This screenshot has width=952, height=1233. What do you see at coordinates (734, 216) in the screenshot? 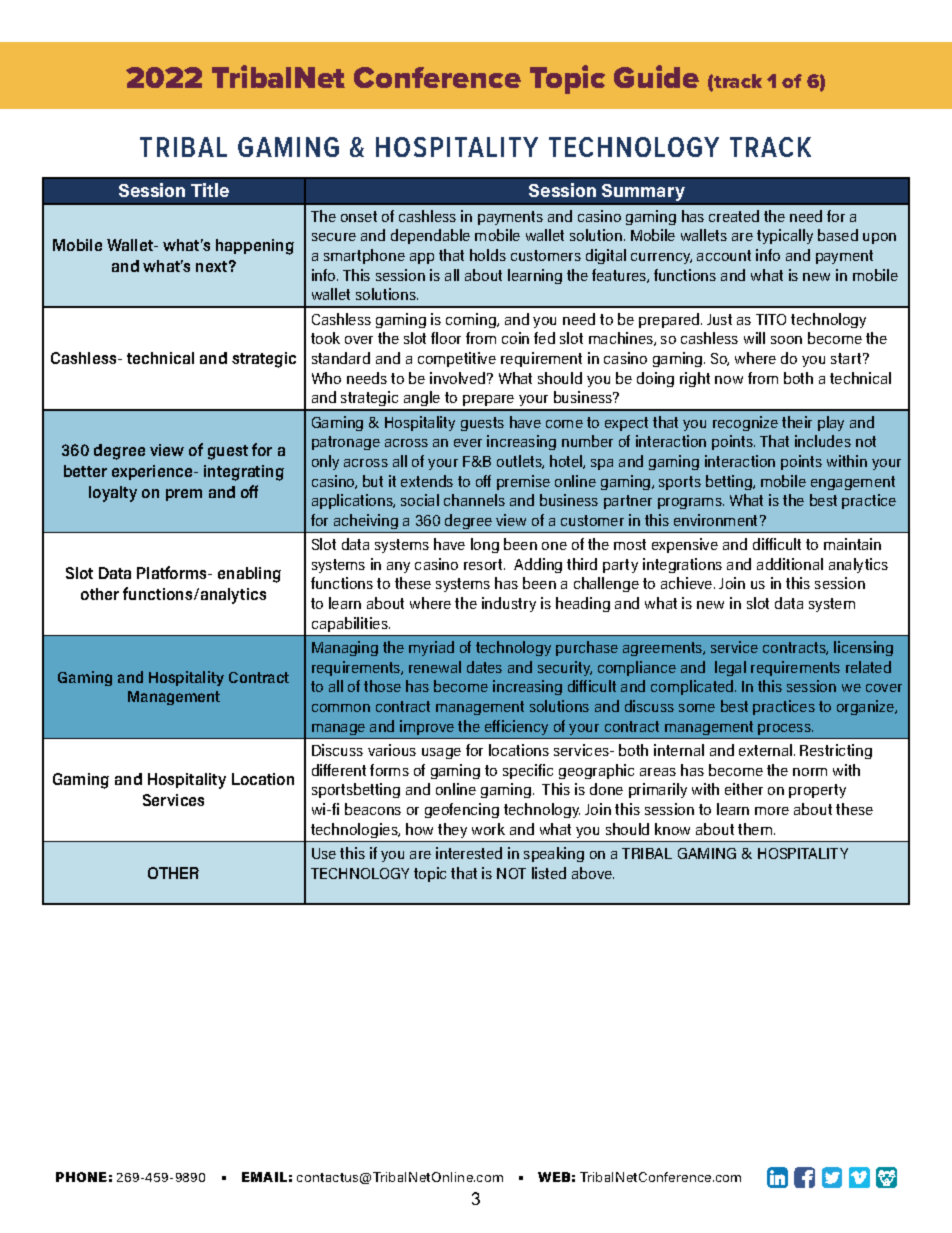
I see `created` at bounding box center [734, 216].
